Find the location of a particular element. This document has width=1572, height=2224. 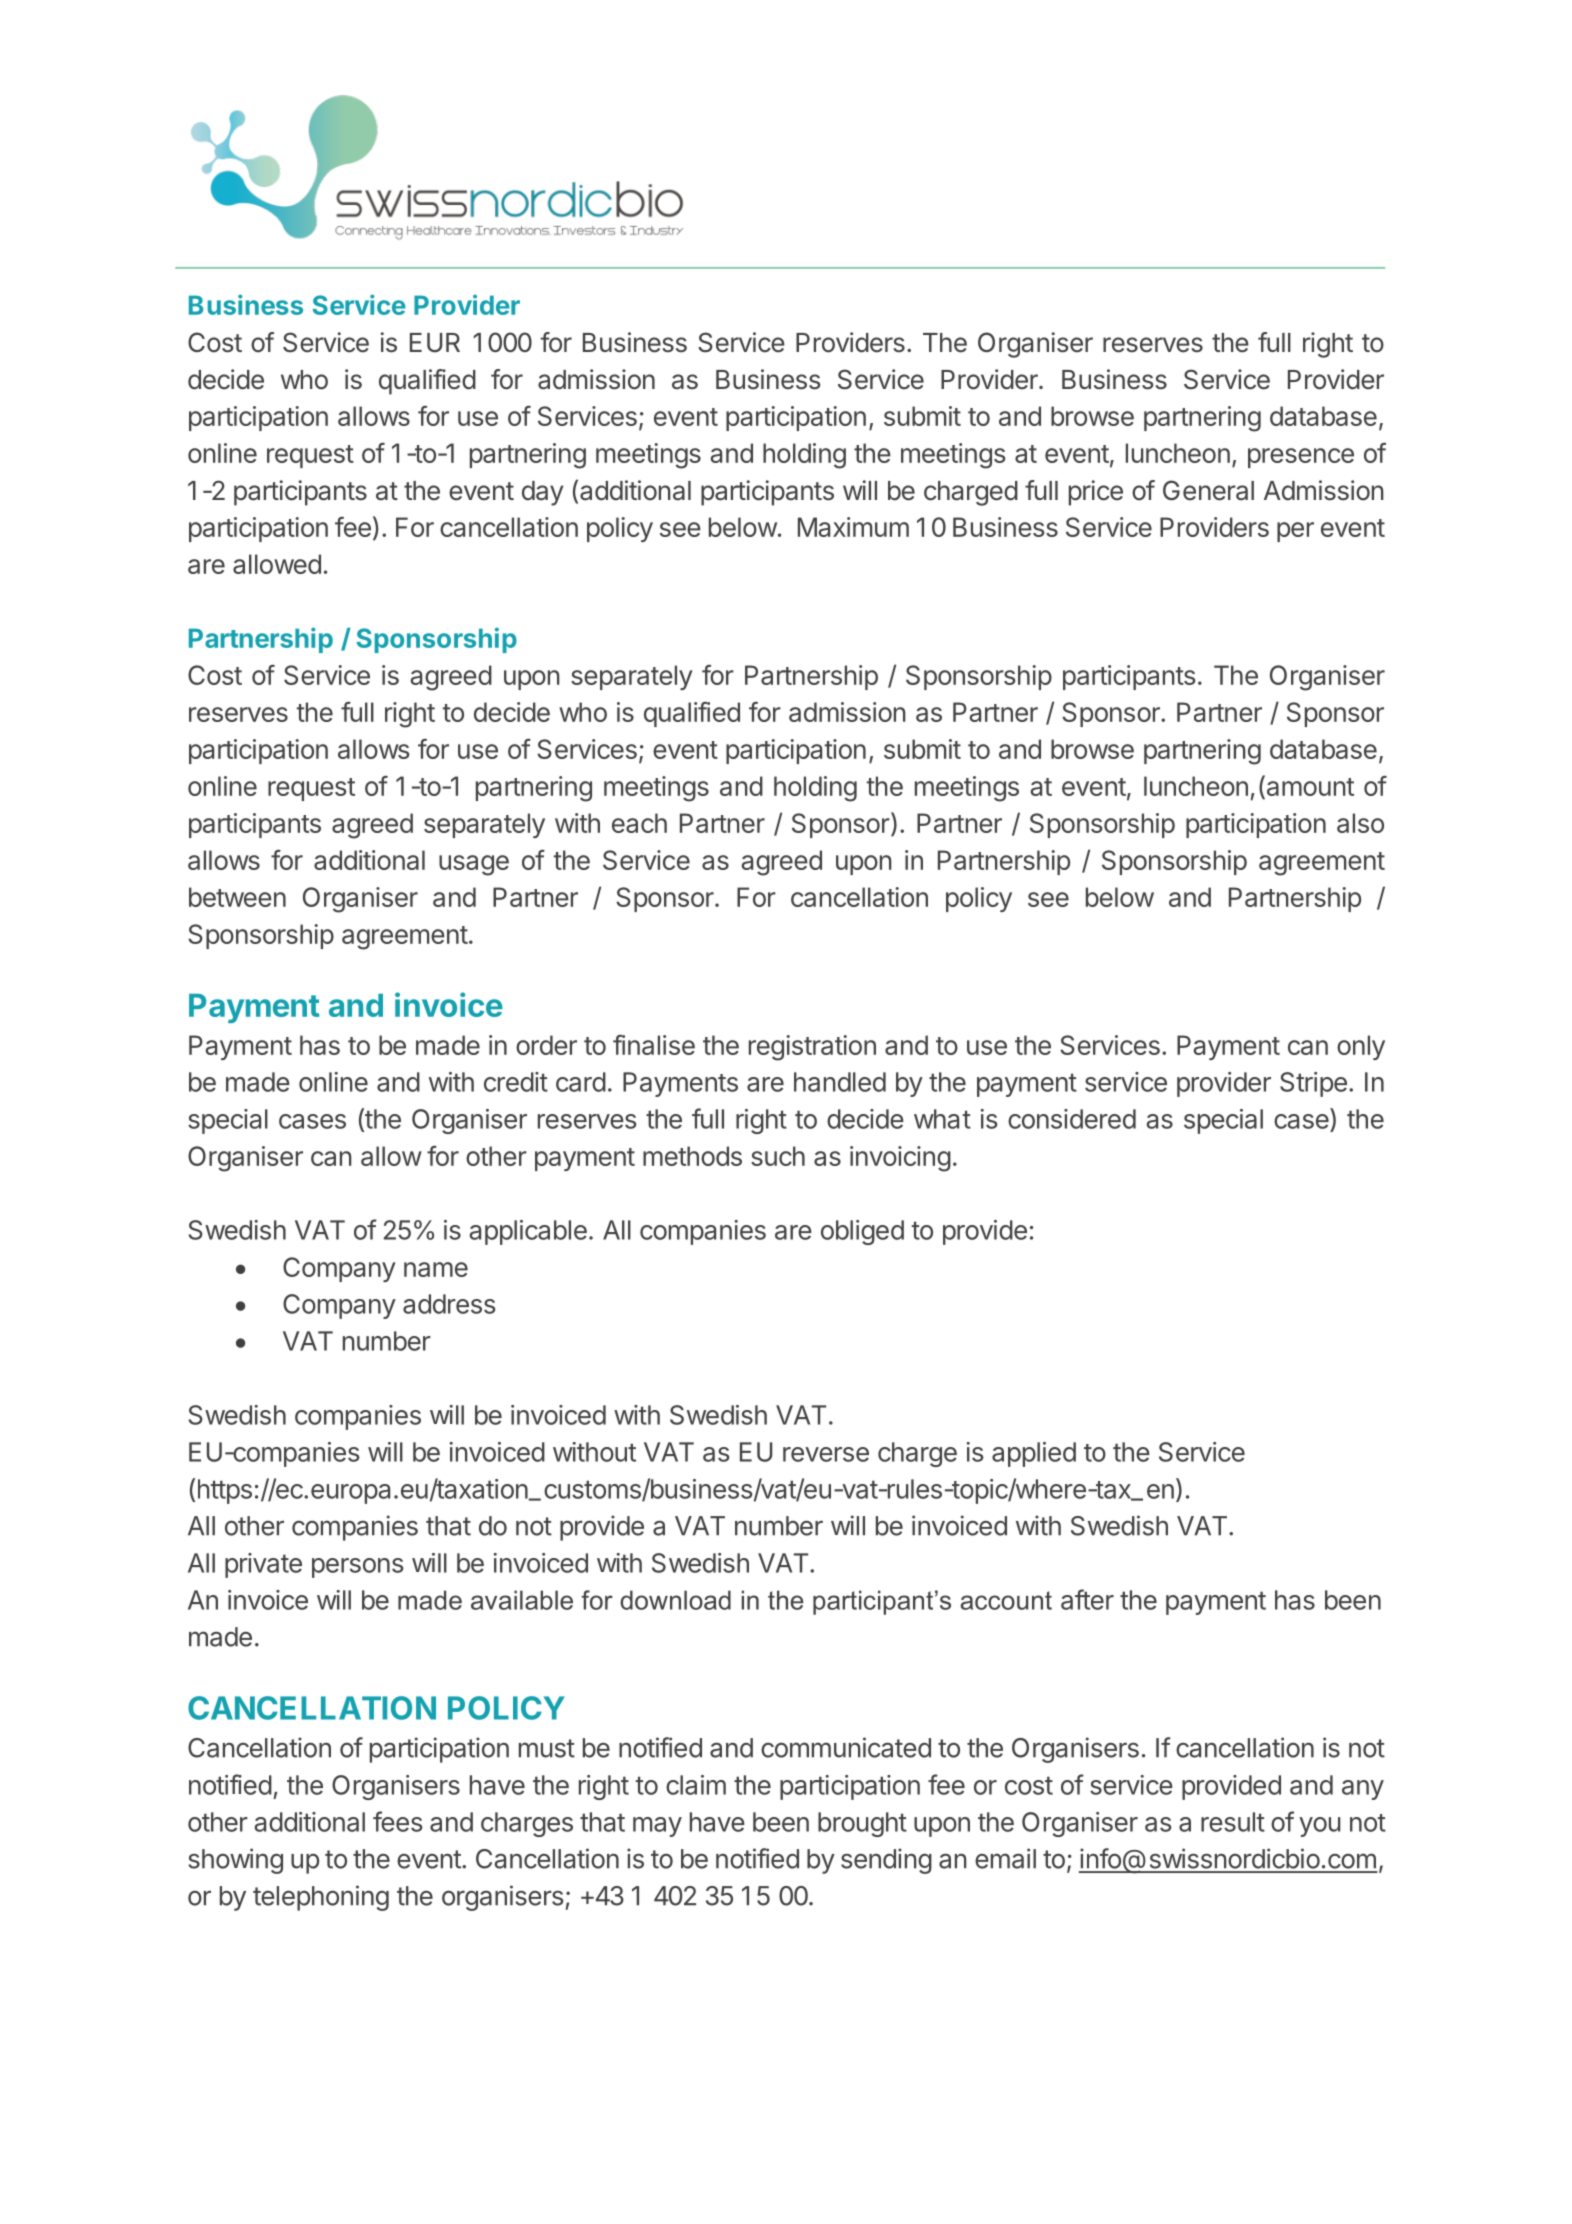

reverse is located at coordinates (826, 1454).
